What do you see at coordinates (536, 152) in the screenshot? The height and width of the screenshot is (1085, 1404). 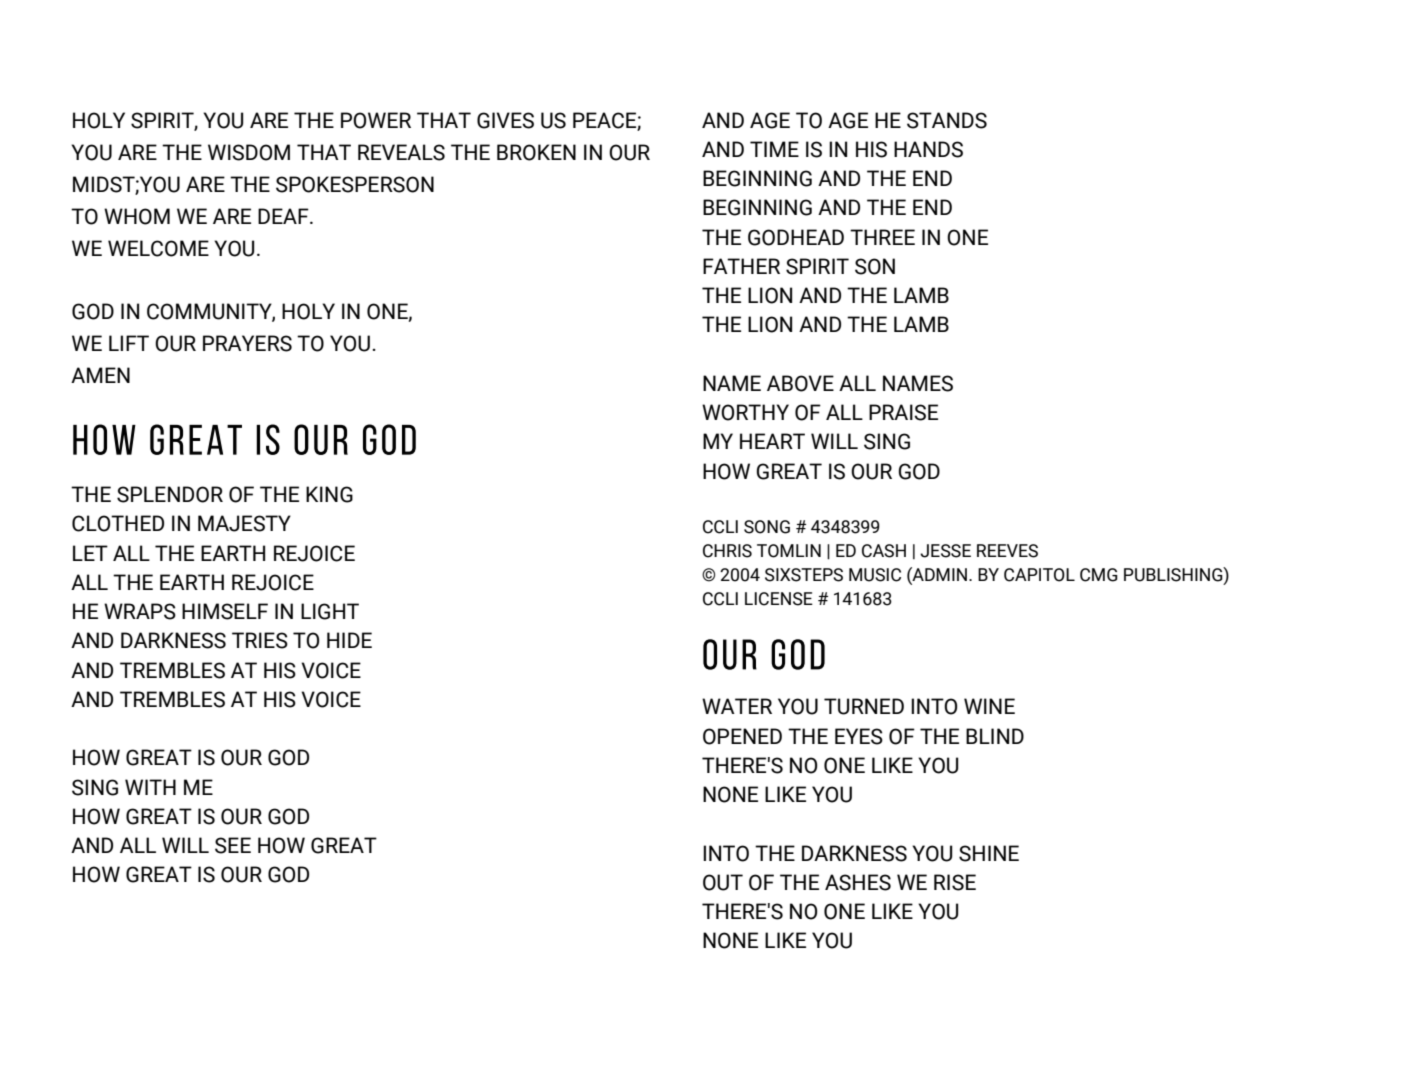 I see `BROKEN` at bounding box center [536, 152].
